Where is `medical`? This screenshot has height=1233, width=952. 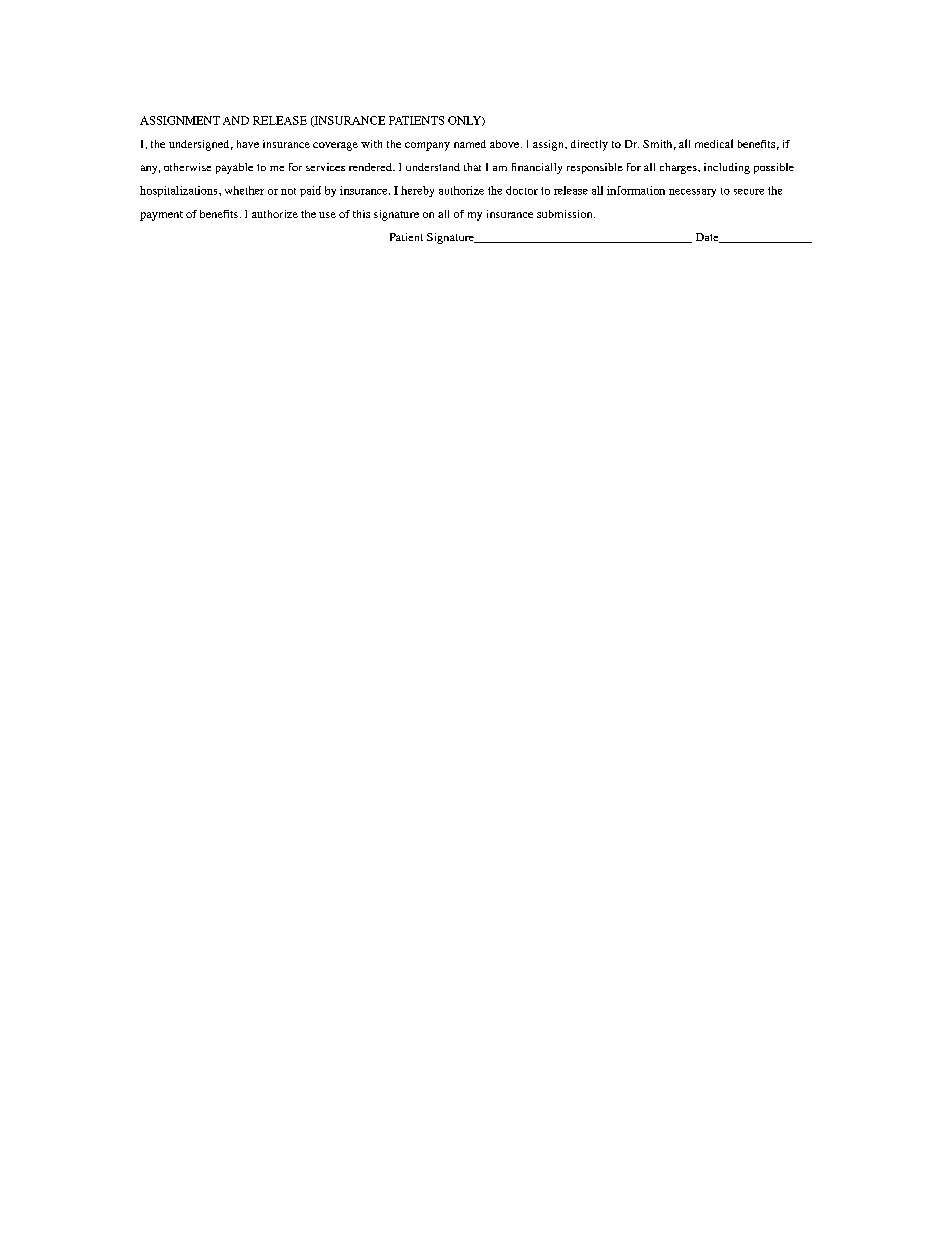
medical is located at coordinates (714, 143).
